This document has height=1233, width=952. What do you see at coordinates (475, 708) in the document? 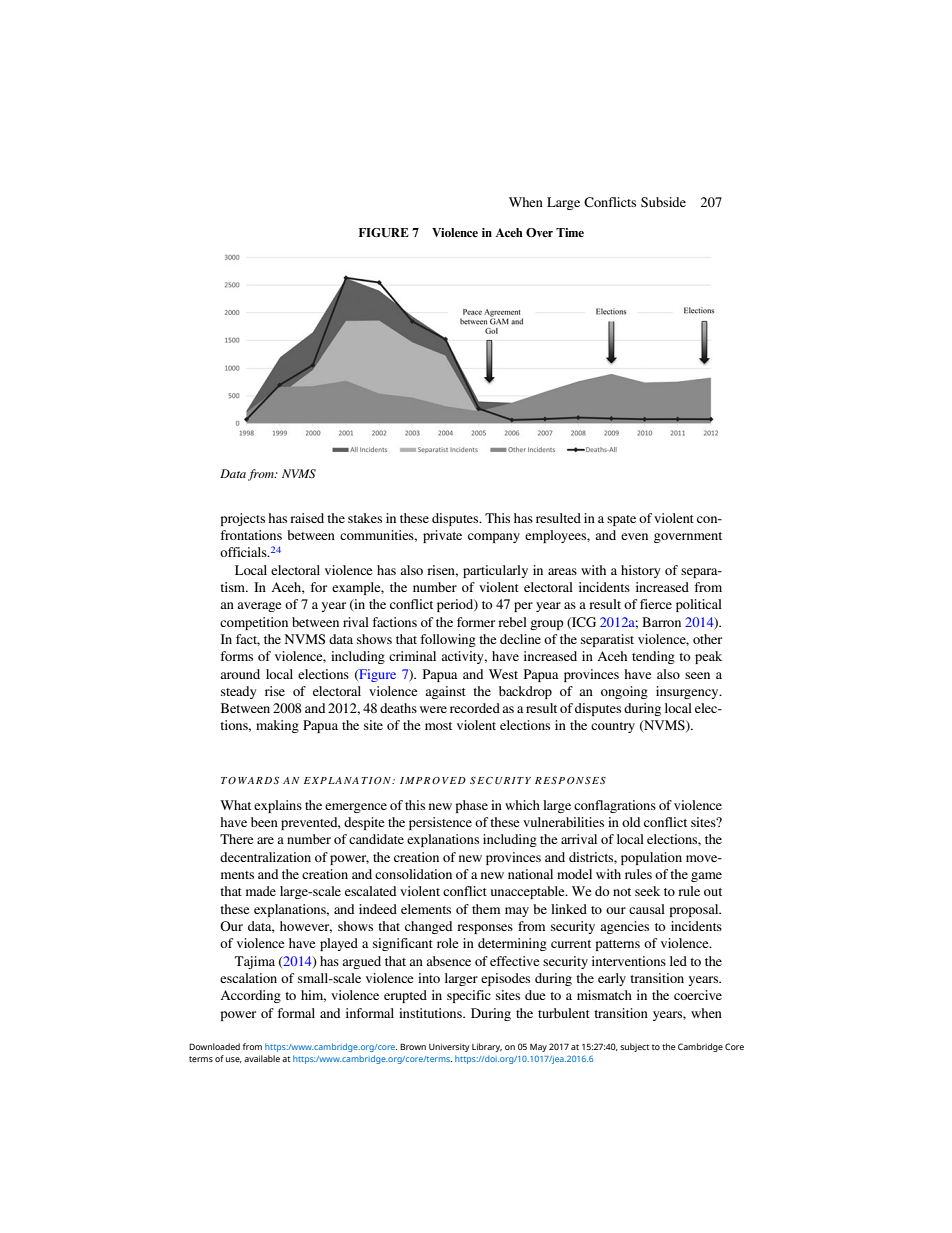
I see `recorded` at bounding box center [475, 708].
